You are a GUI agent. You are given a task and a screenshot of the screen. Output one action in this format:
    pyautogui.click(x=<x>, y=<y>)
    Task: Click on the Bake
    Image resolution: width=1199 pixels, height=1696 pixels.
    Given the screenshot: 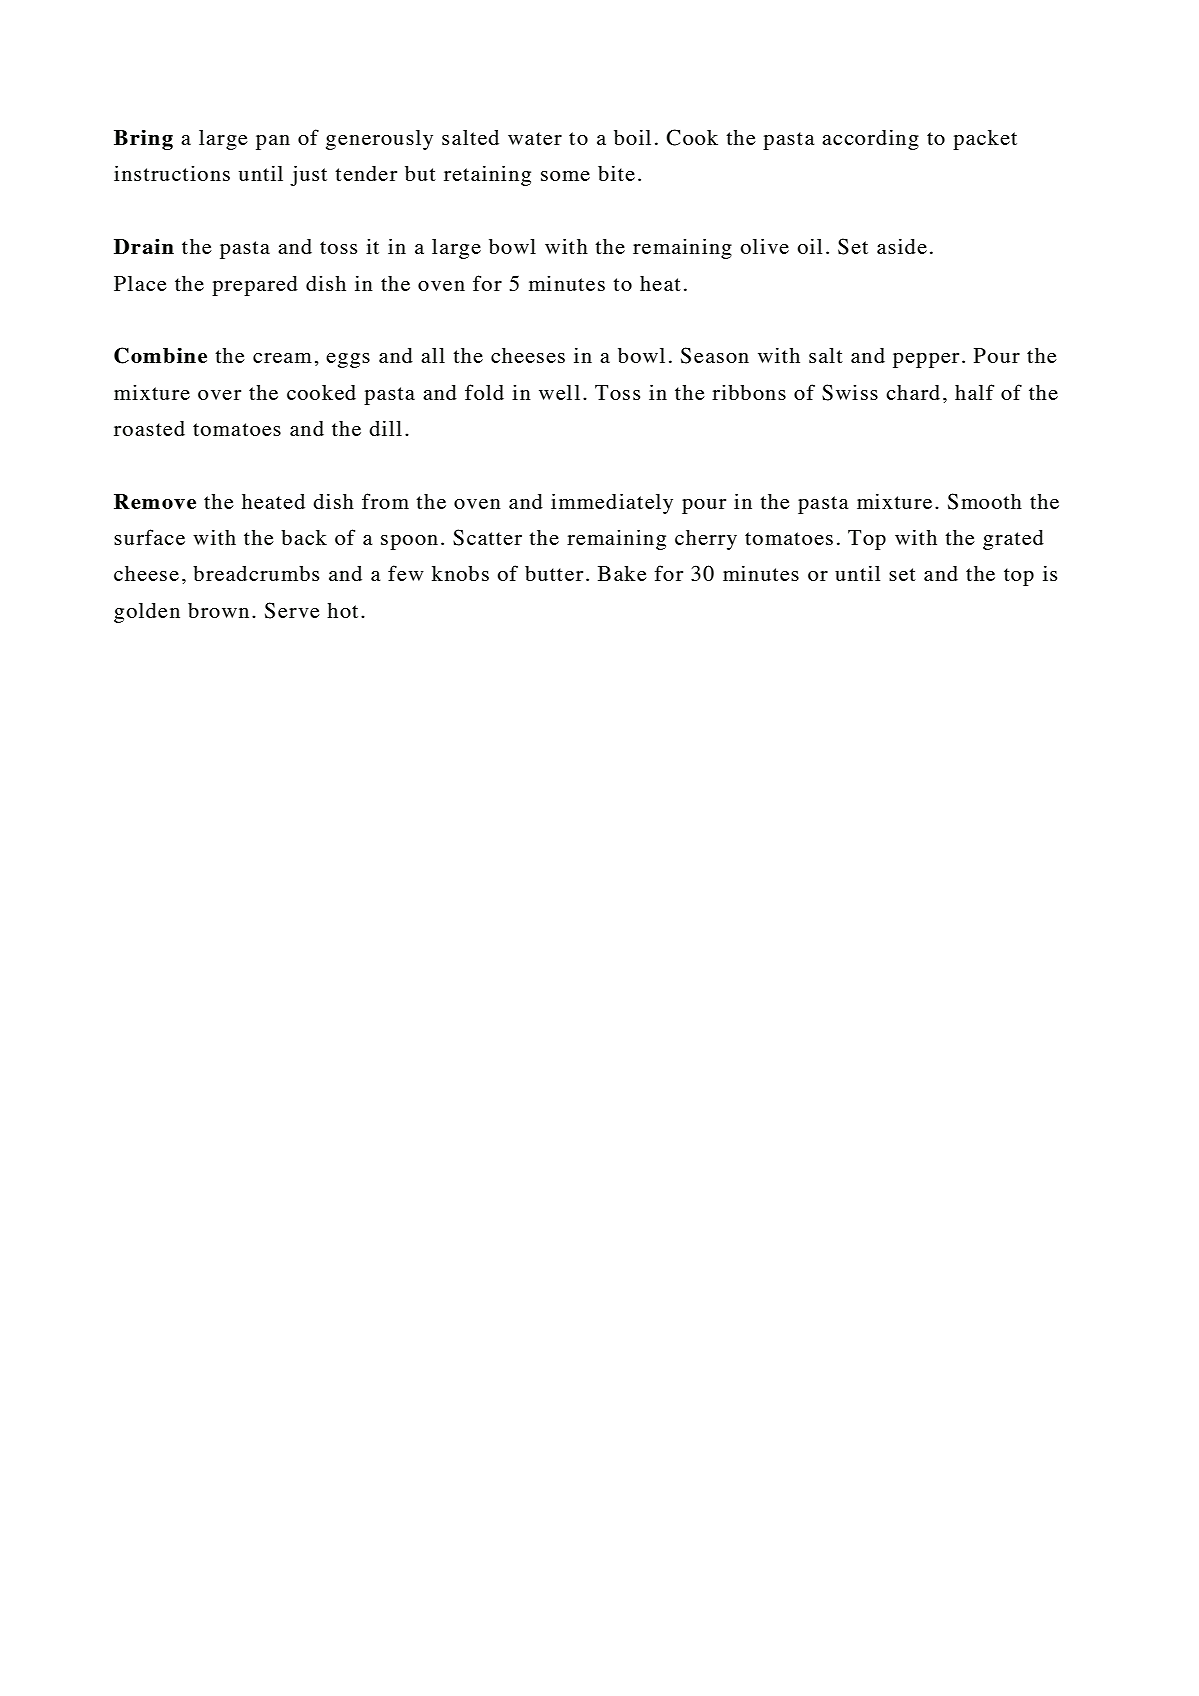 What is the action you would take?
    pyautogui.click(x=622, y=573)
